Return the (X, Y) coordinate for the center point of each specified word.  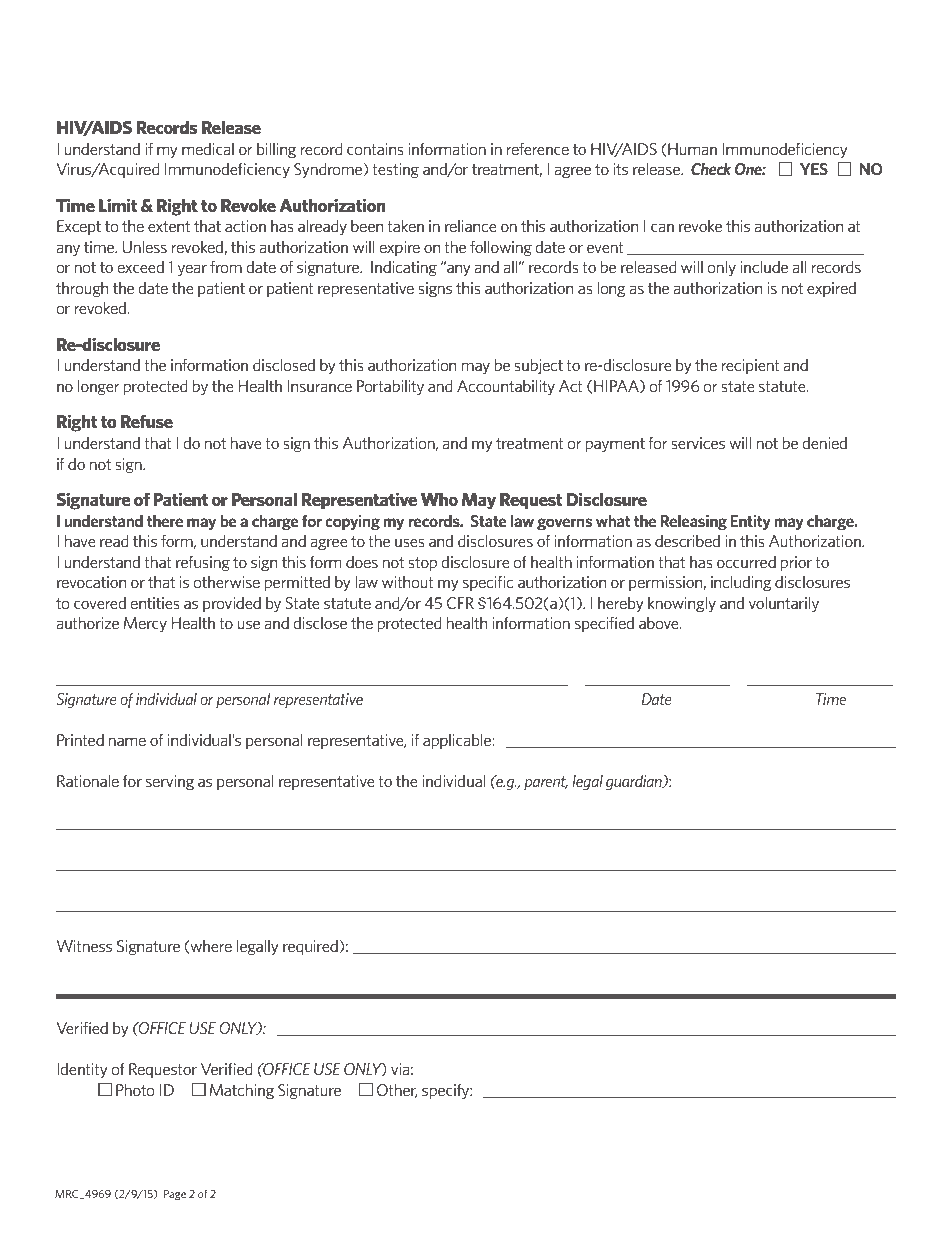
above (660, 623)
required (311, 947)
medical (208, 149)
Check (711, 168)
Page (175, 1195)
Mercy (145, 624)
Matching (242, 1091)
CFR (460, 603)
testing (395, 170)
